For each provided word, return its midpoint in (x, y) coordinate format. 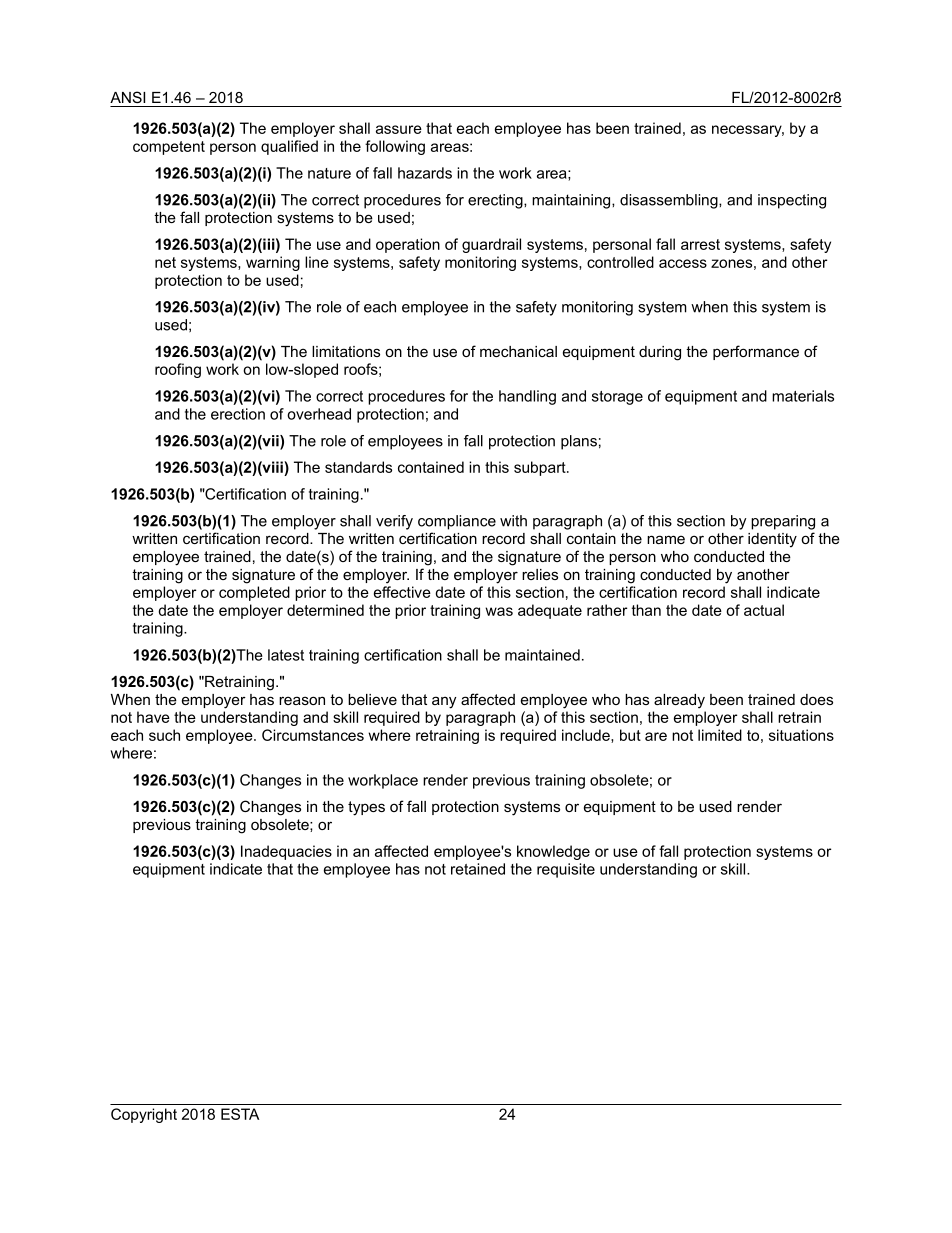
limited (720, 735)
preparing (783, 522)
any (444, 702)
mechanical (518, 351)
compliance (457, 522)
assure (399, 129)
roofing (178, 370)
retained (478, 869)
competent (169, 148)
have (153, 717)
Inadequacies (286, 852)
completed (254, 593)
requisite (566, 870)
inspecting (792, 201)
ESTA (240, 1114)
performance (756, 352)
